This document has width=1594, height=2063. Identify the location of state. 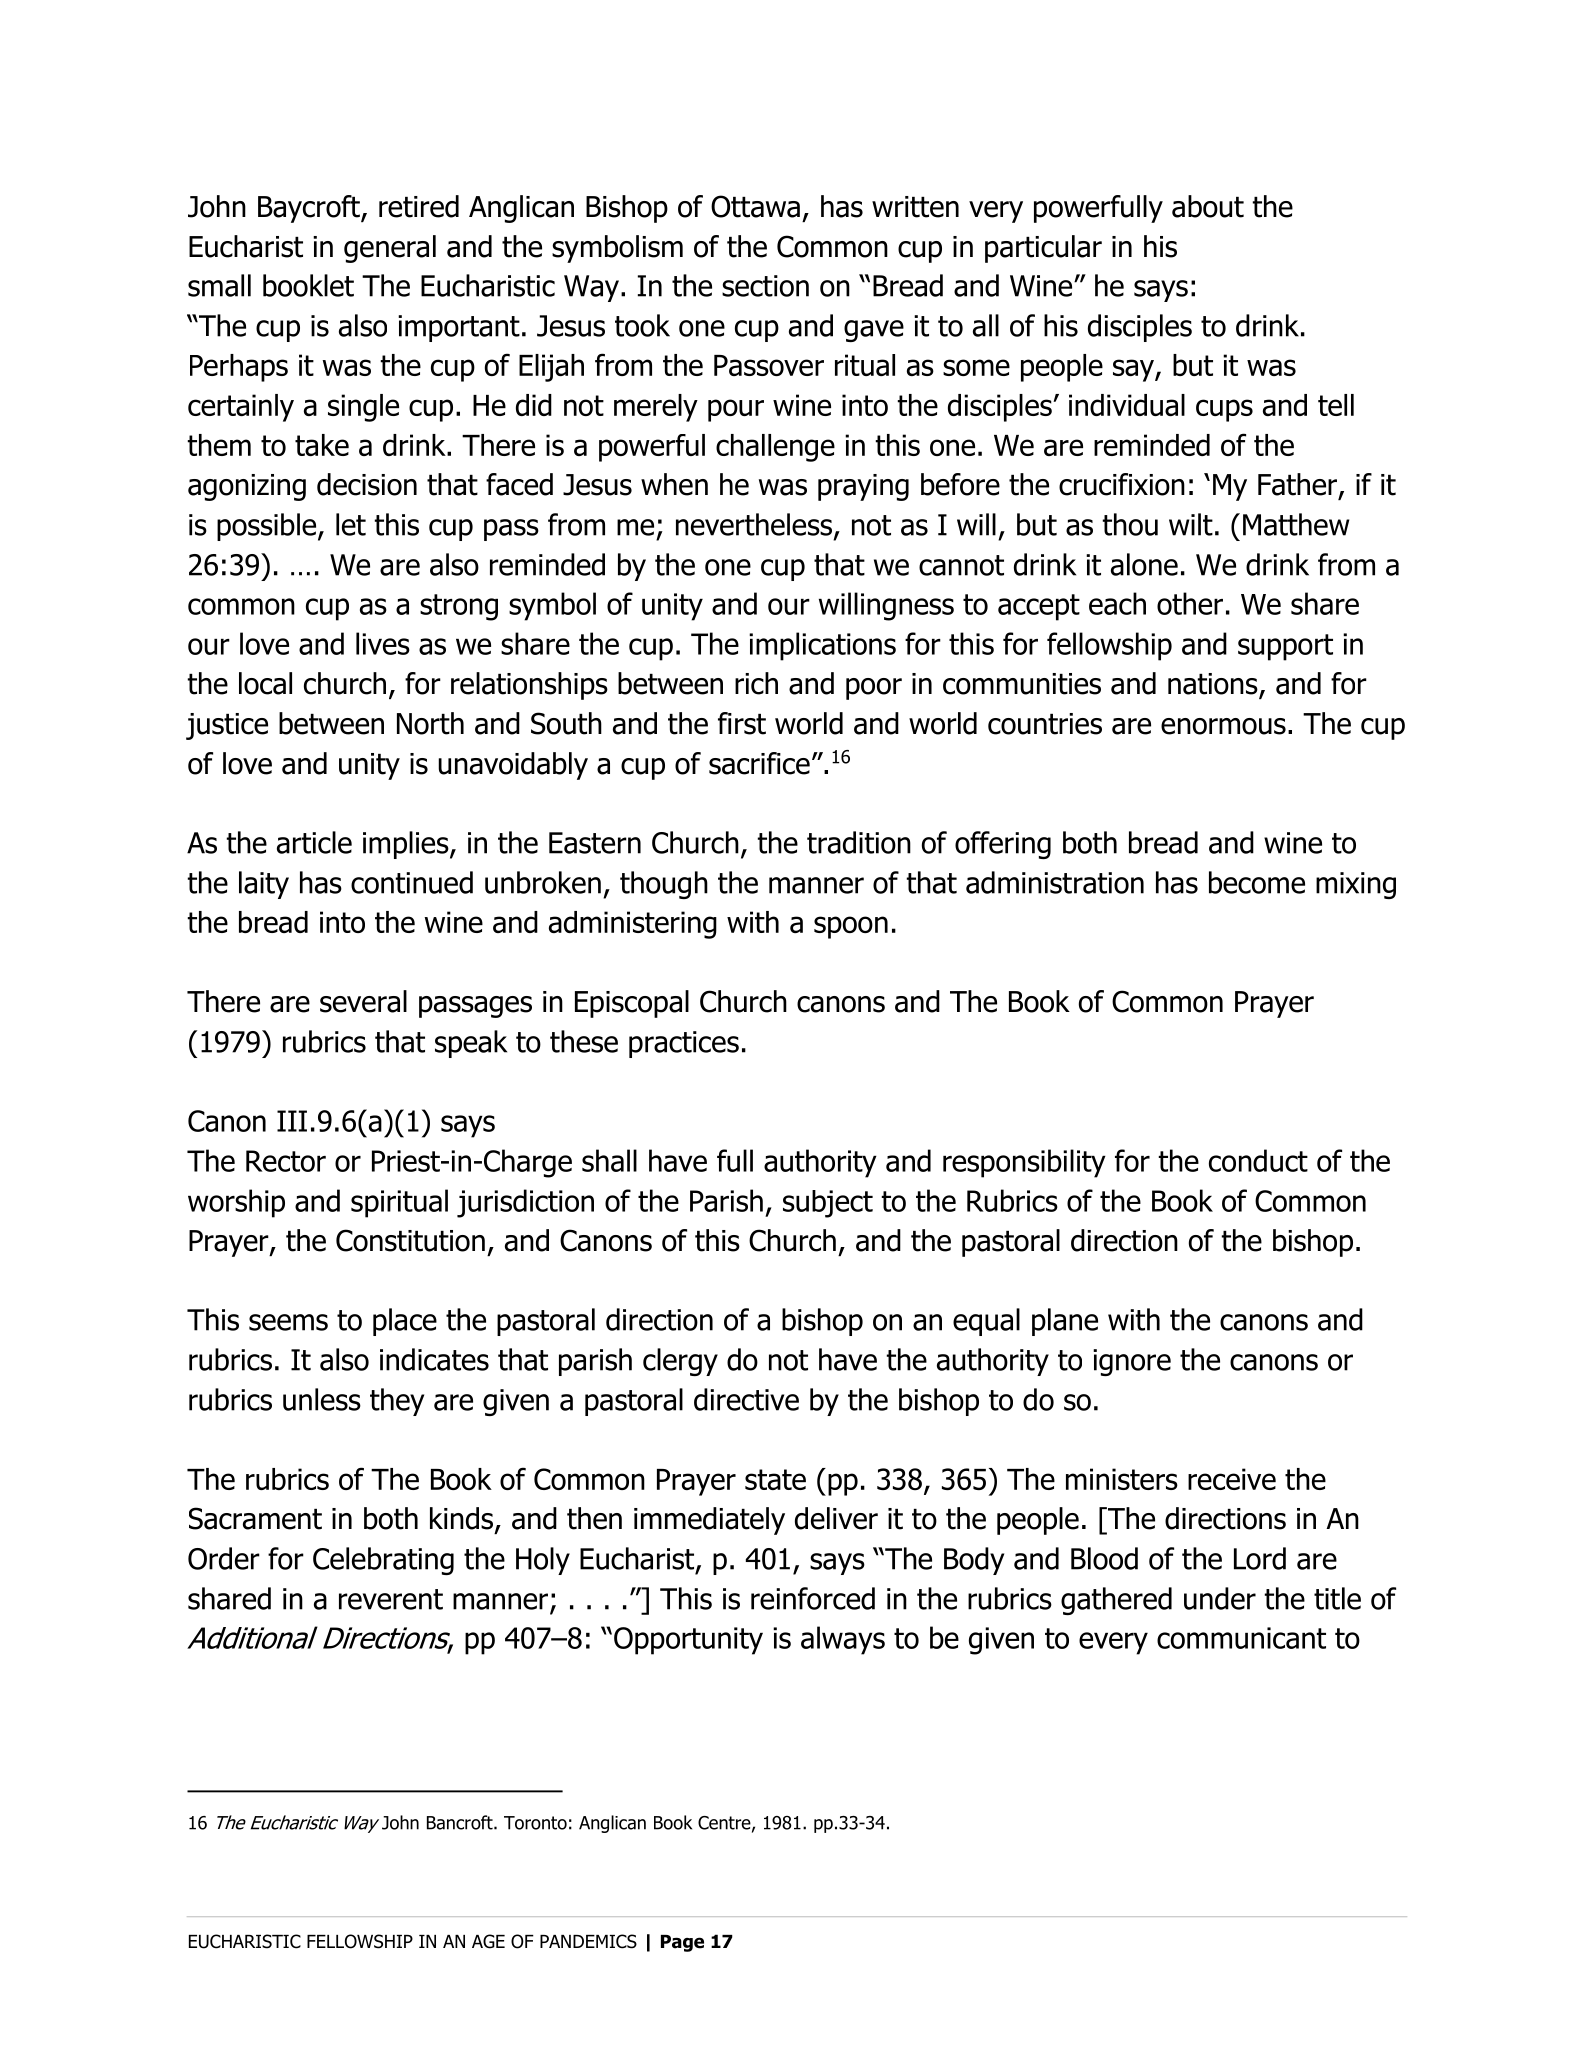
(775, 1479).
